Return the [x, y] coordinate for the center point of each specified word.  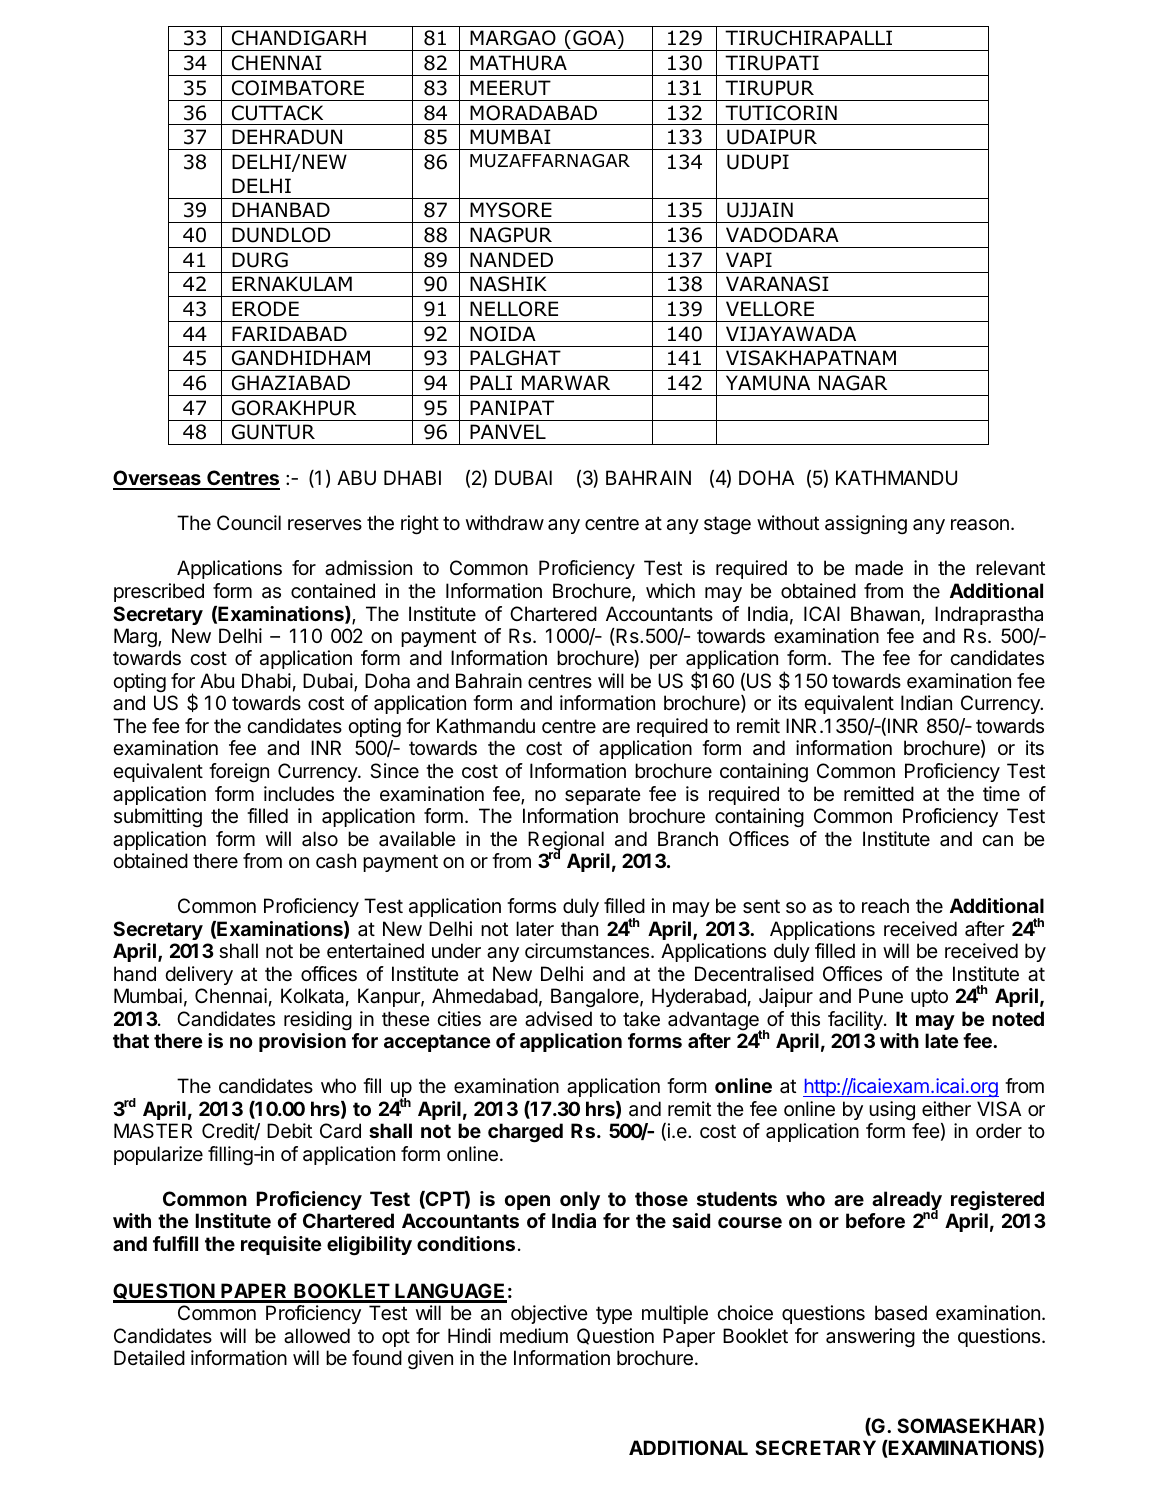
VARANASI [777, 284]
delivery [199, 975]
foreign [239, 773]
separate [603, 796]
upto [929, 998]
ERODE [265, 309]
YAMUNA [768, 383]
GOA [596, 39]
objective [549, 1314]
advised [558, 1019]
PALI [491, 382]
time [1001, 793]
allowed [317, 1336]
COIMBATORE [298, 88]
